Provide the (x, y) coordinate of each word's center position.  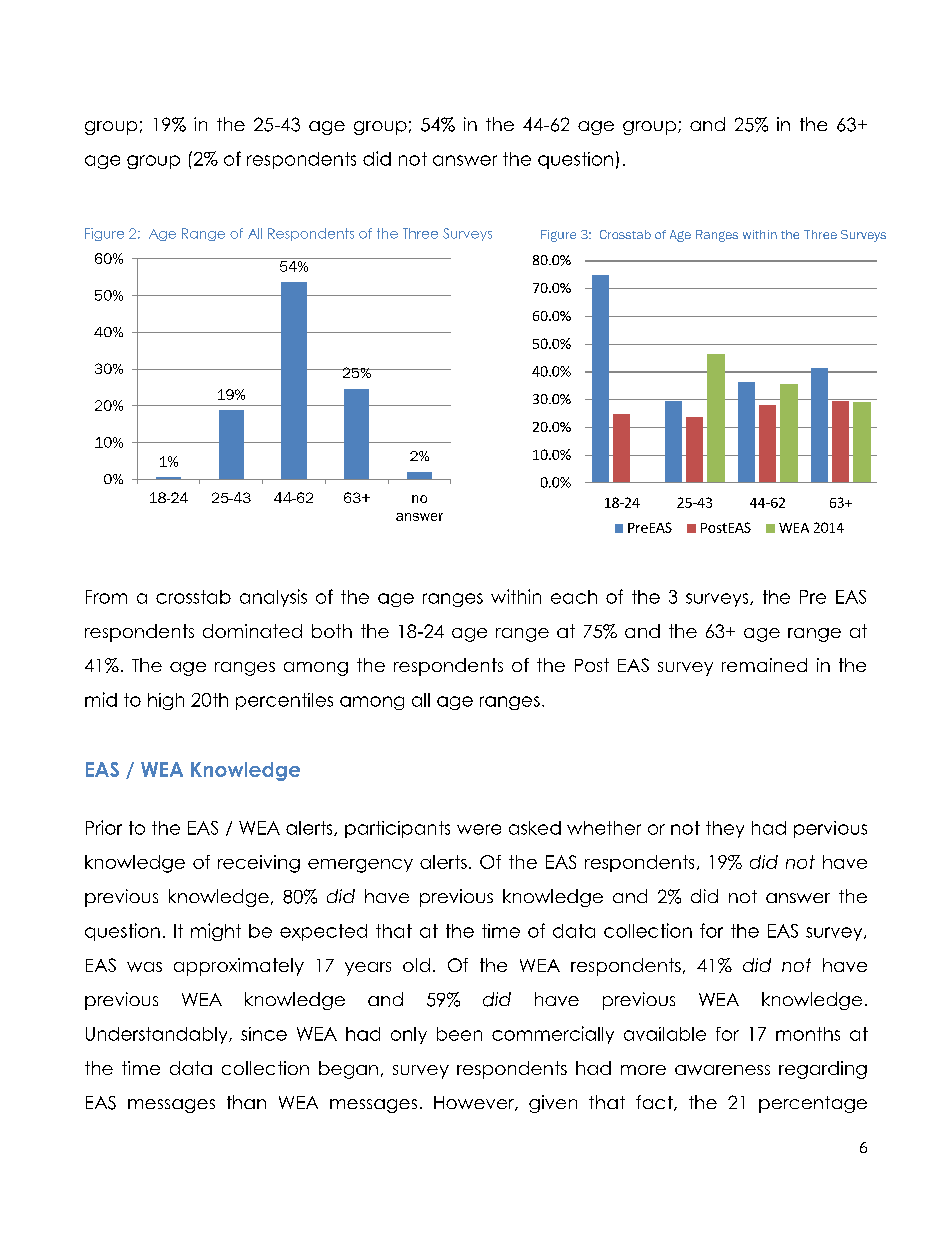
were (479, 829)
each (574, 597)
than (246, 1102)
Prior (104, 827)
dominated (252, 631)
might (216, 932)
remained (764, 665)
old (416, 965)
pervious (830, 829)
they (725, 829)
